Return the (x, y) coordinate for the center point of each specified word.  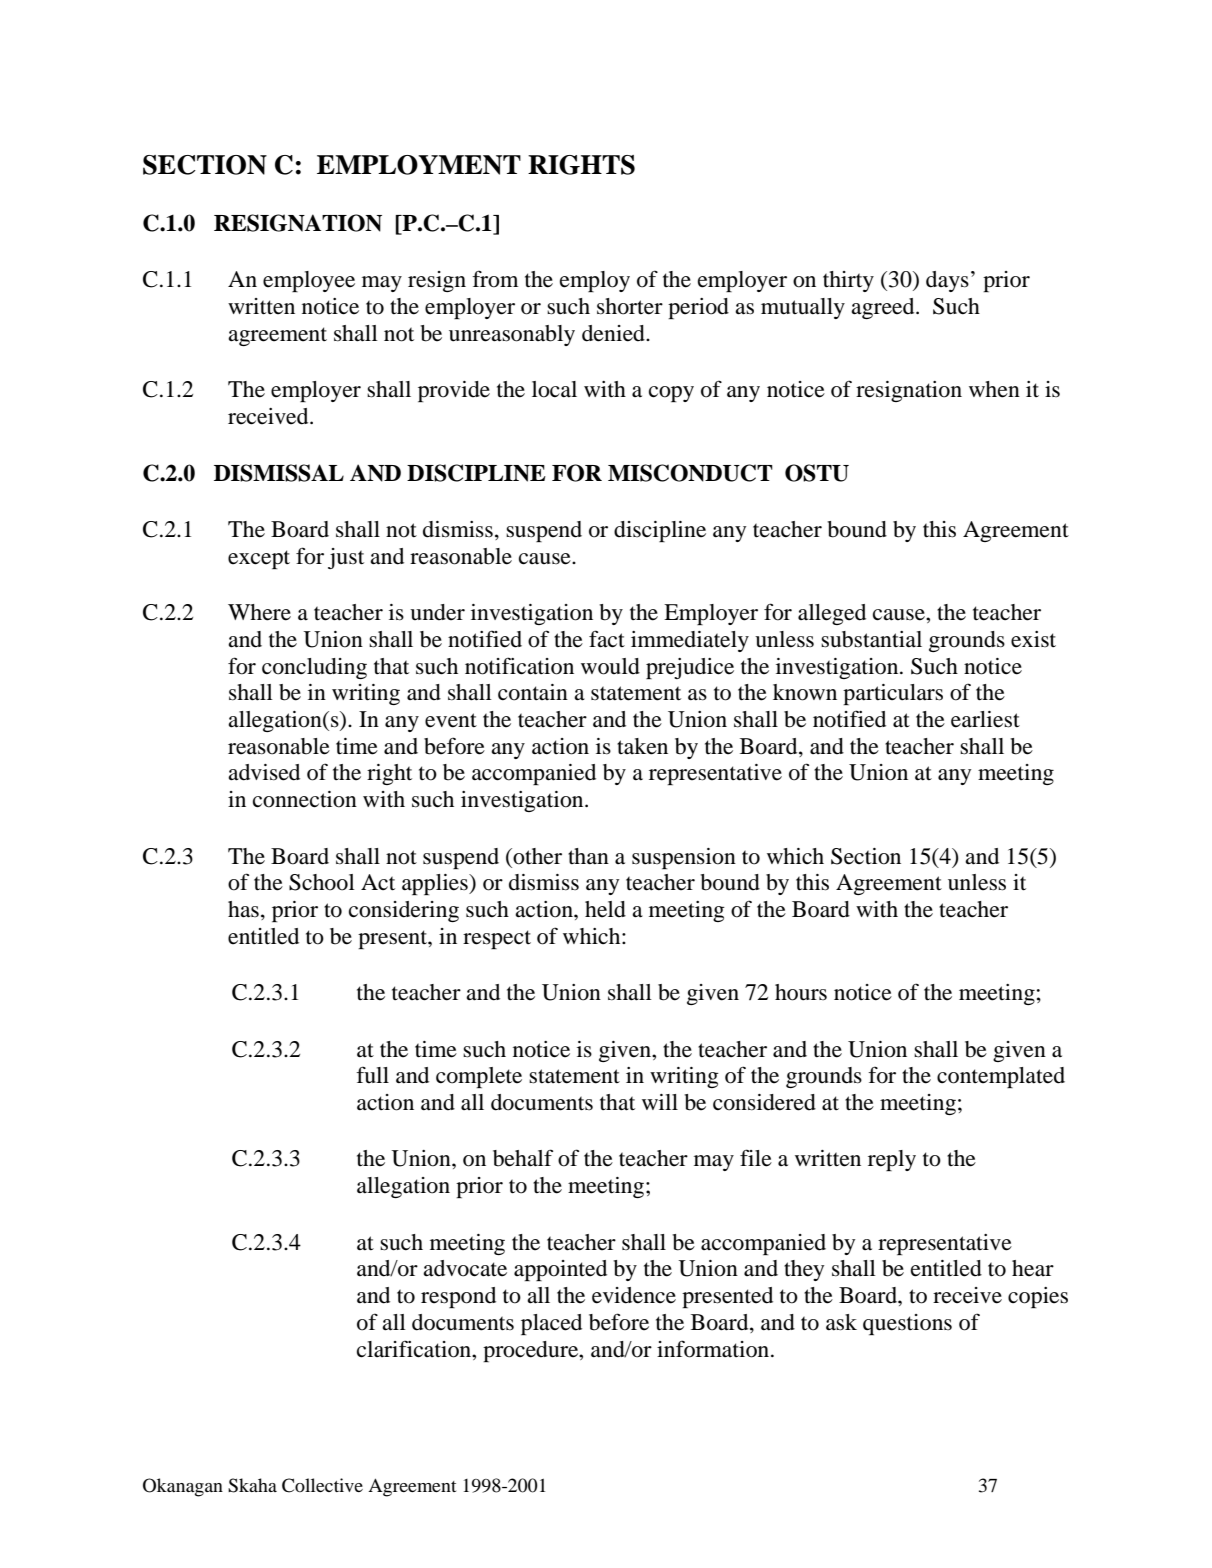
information (714, 1349)
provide (454, 391)
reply (892, 1160)
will (660, 1102)
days (947, 281)
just (346, 558)
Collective (322, 1485)
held (605, 909)
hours (801, 992)
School (322, 882)
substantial (871, 639)
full (372, 1075)
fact (607, 639)
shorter (630, 306)
